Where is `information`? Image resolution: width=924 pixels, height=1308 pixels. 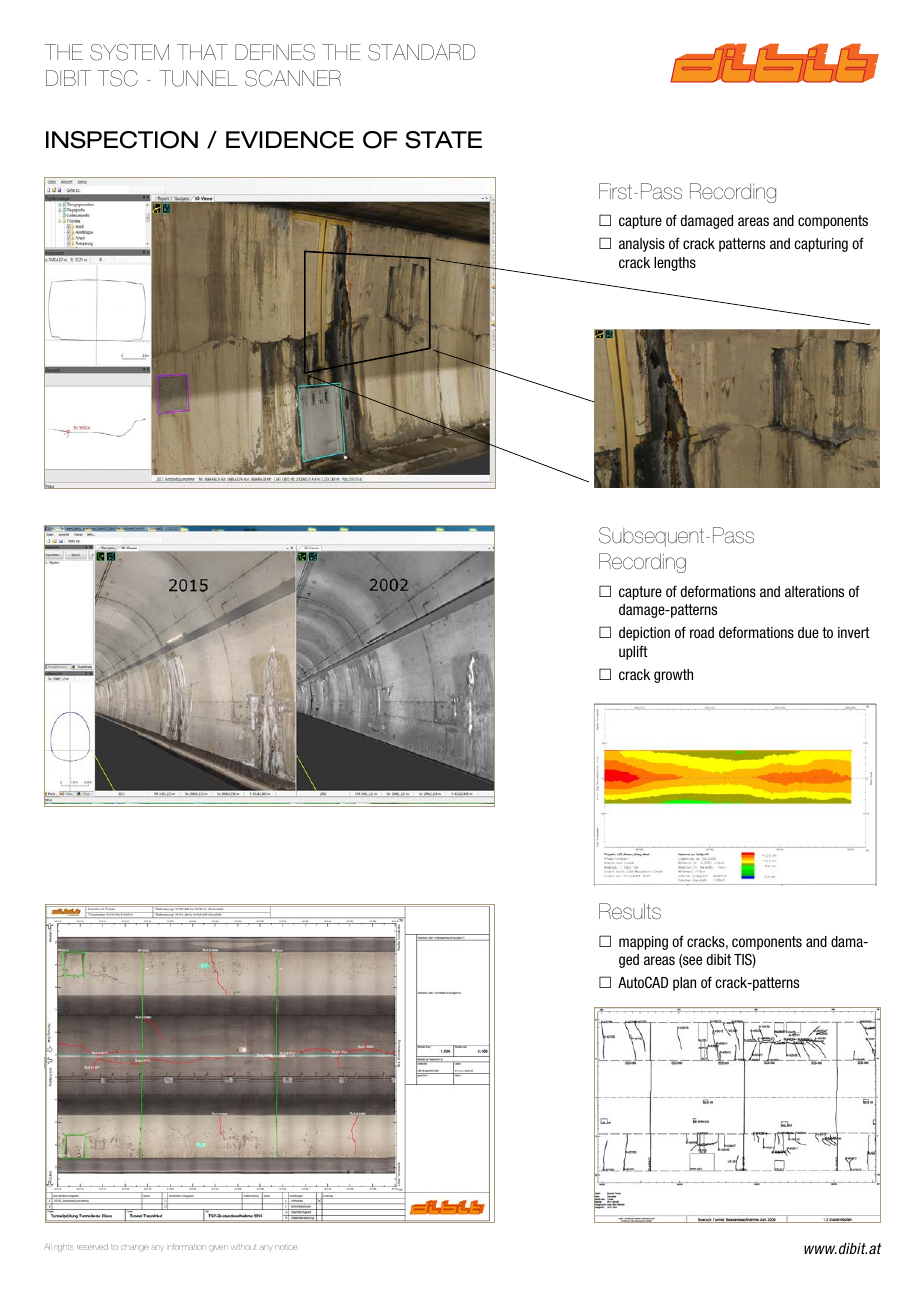 information is located at coordinates (186, 1247).
